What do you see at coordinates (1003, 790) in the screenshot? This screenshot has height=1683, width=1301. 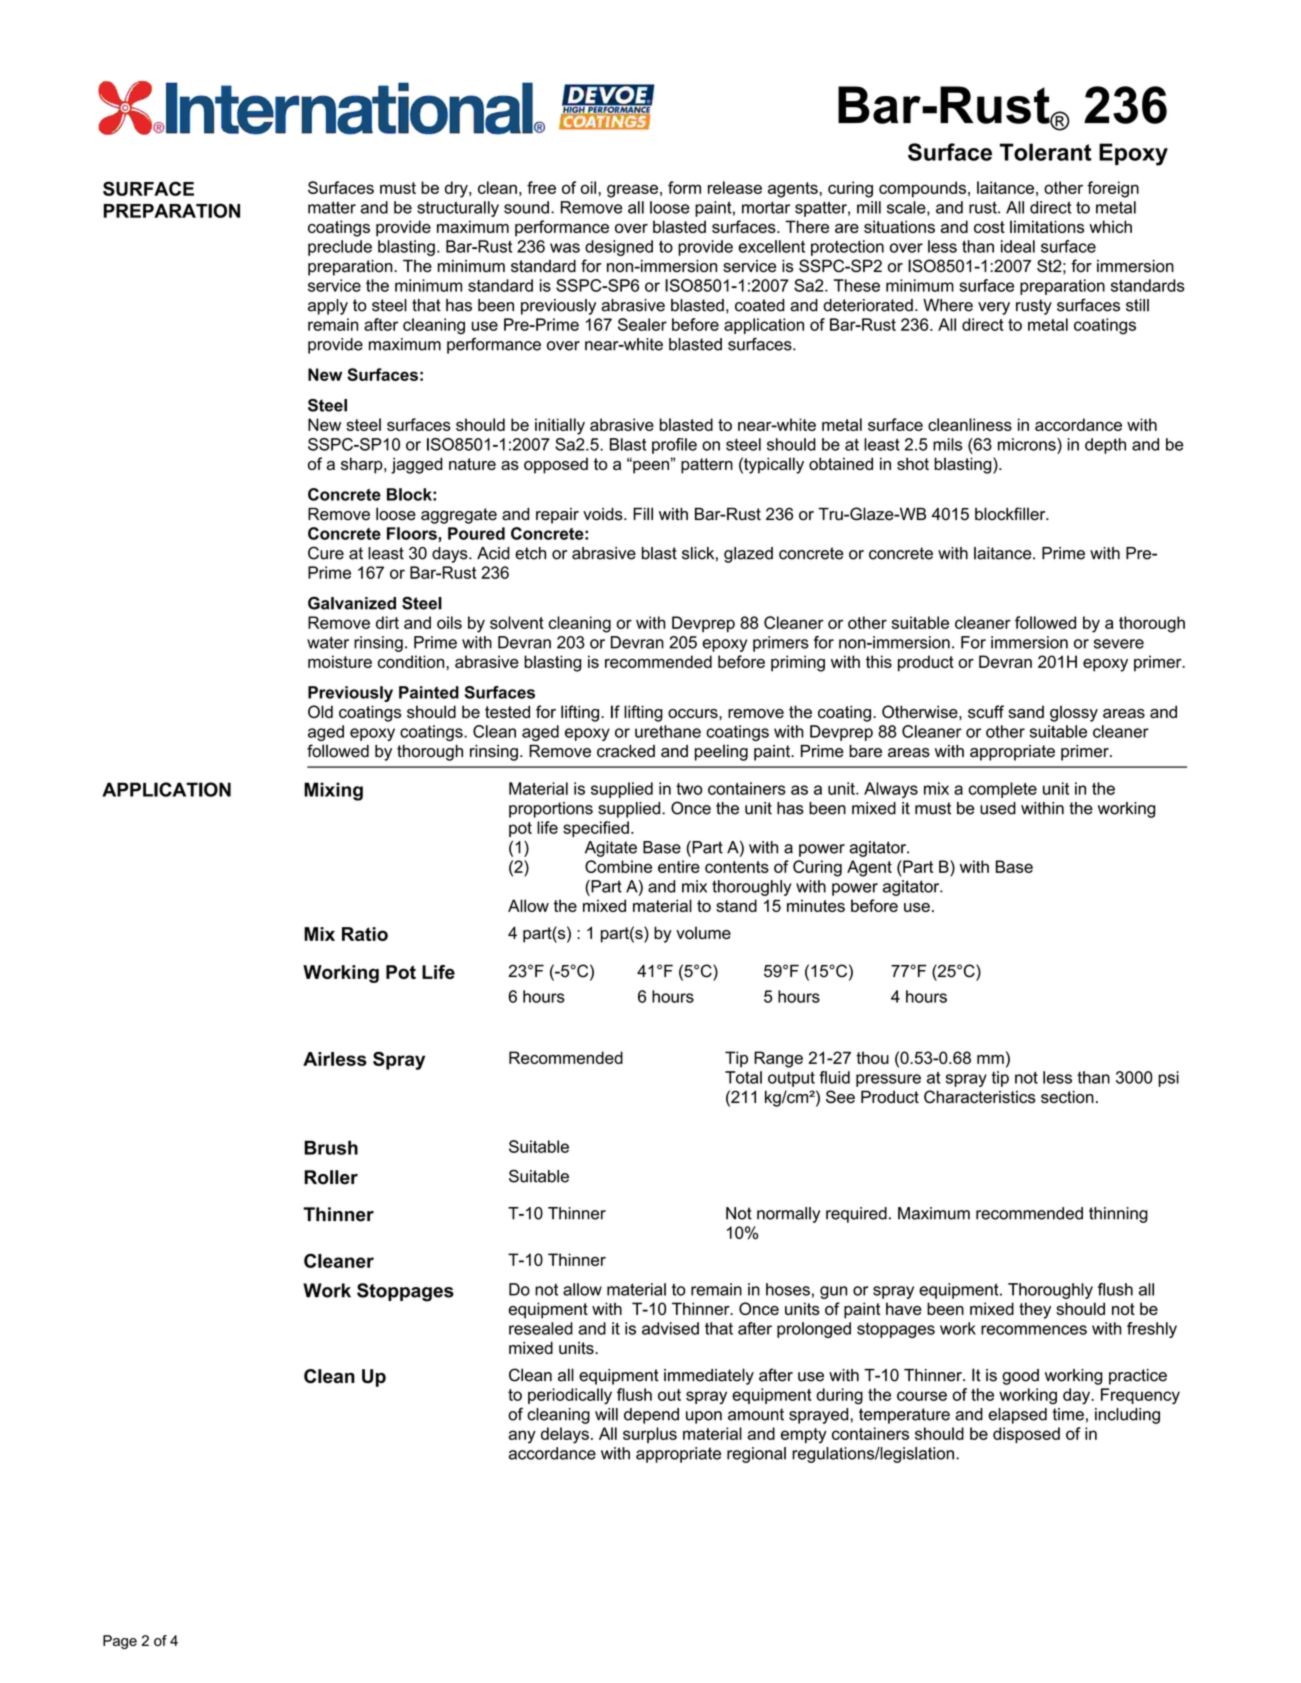 I see `complete` at bounding box center [1003, 790].
